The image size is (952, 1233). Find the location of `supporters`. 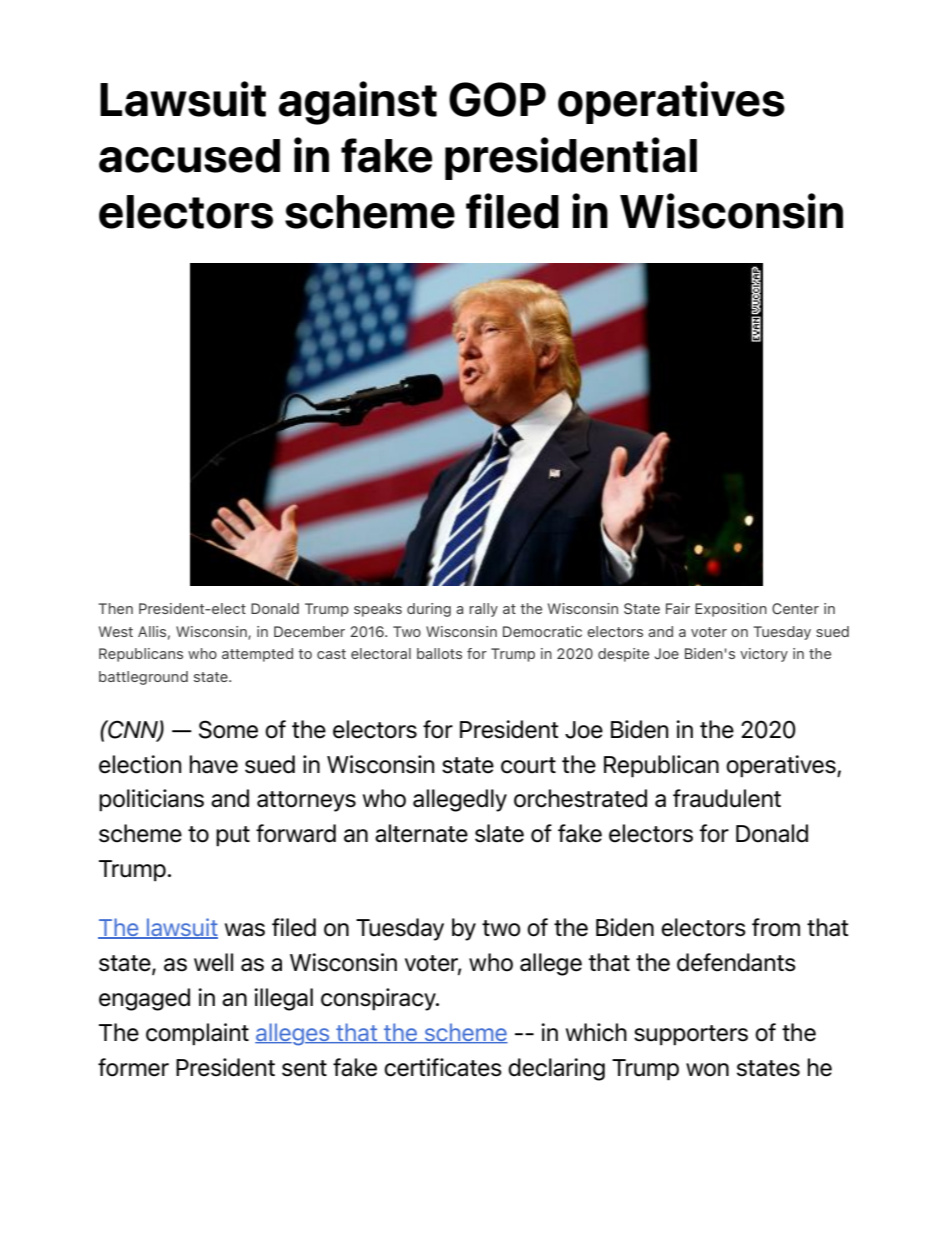

supporters is located at coordinates (691, 1035).
